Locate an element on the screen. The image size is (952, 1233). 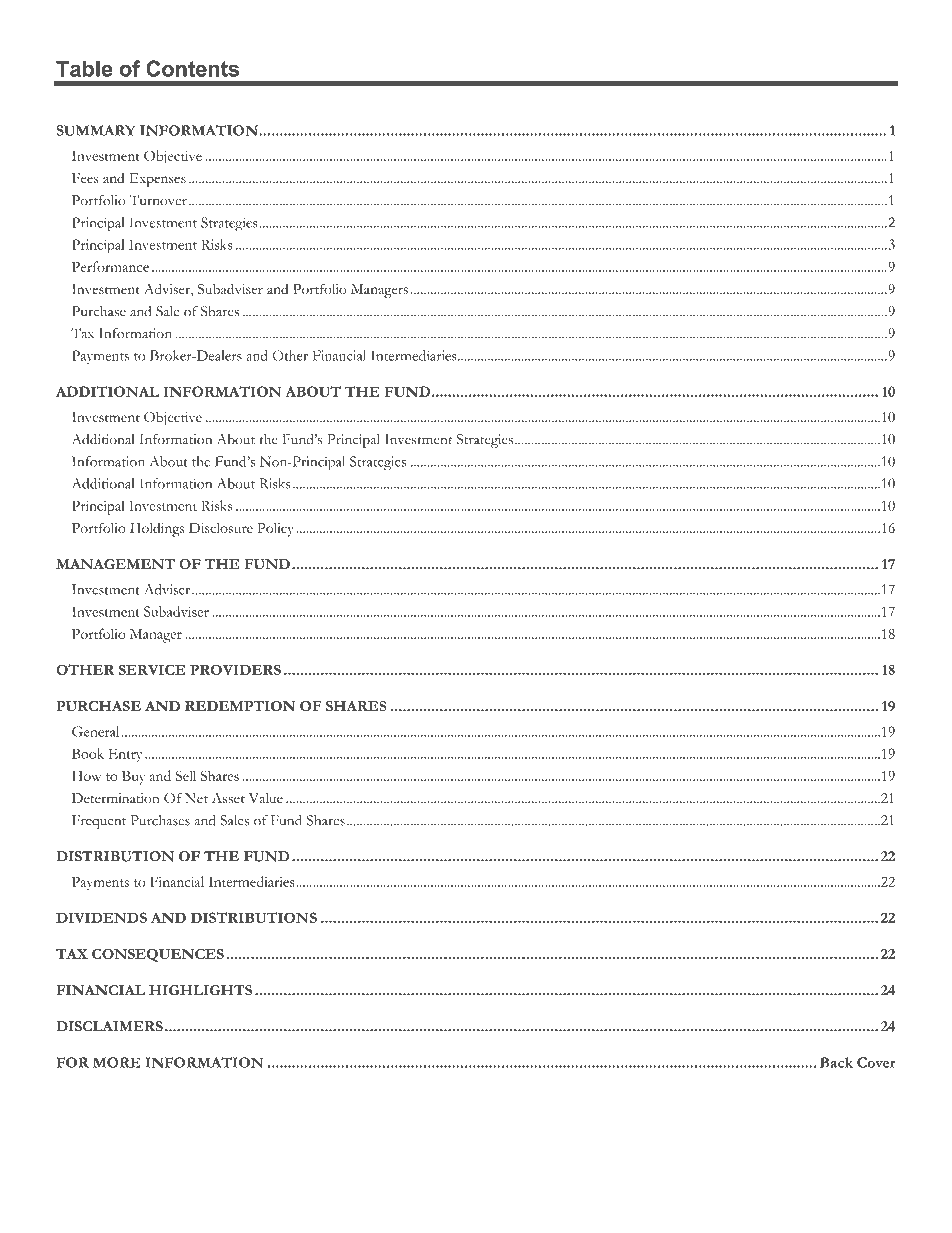
Contents is located at coordinates (192, 68).
